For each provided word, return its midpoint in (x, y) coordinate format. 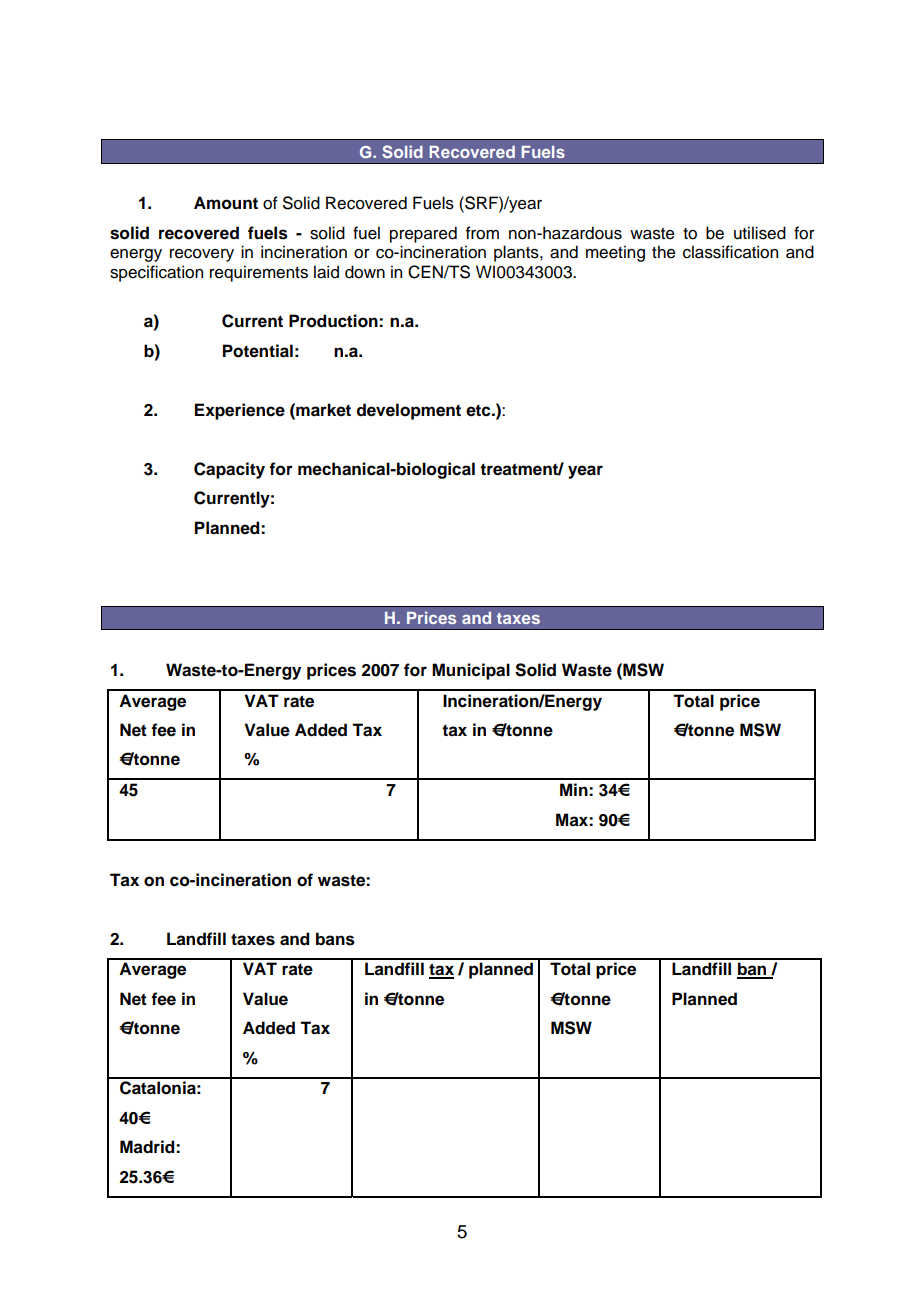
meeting (615, 253)
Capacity (229, 470)
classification (730, 252)
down (365, 272)
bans (335, 939)
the (664, 252)
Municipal (471, 671)
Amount (226, 203)
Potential (258, 351)
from (482, 233)
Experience (240, 411)
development (409, 411)
